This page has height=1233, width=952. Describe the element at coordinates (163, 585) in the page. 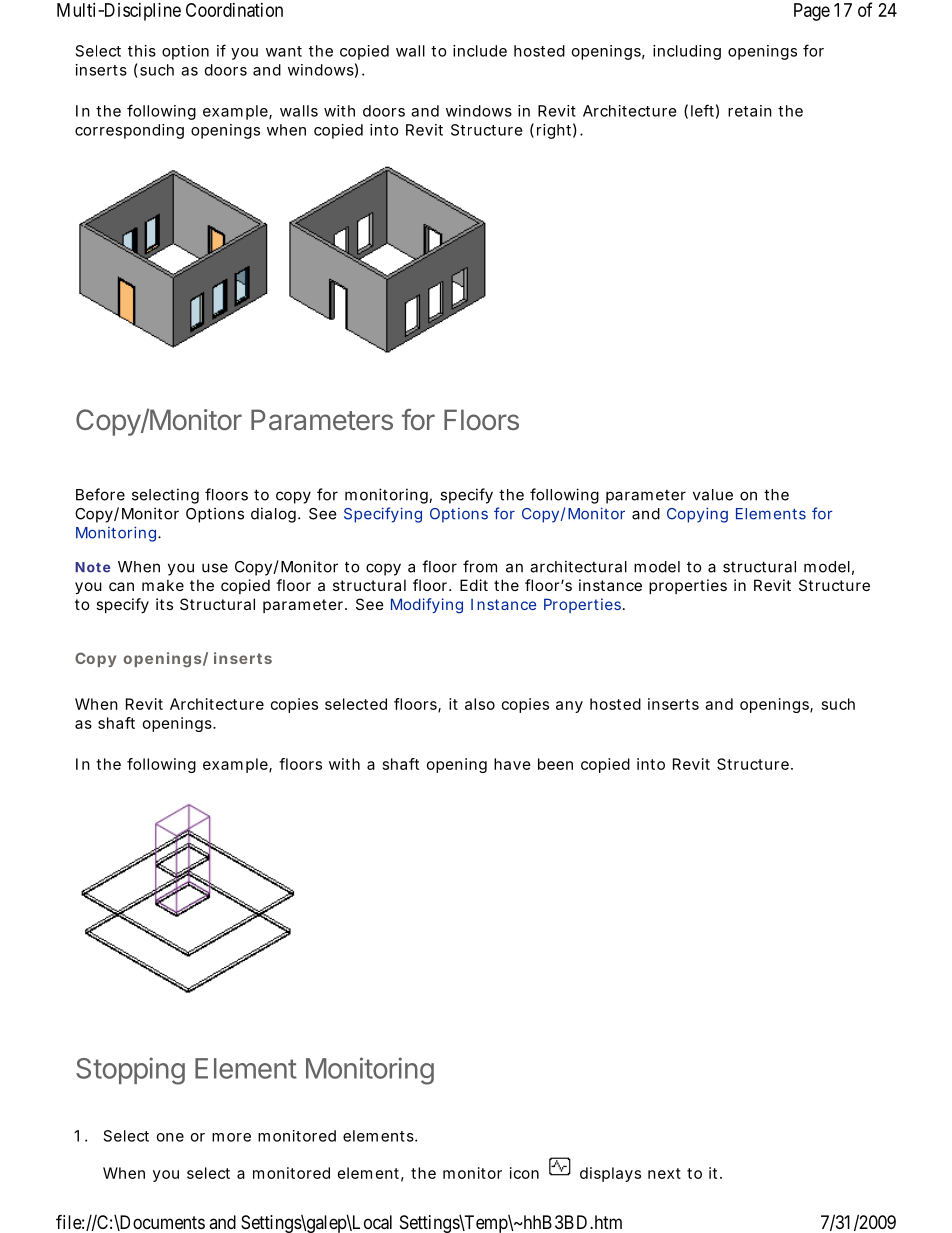

I see `make` at that location.
